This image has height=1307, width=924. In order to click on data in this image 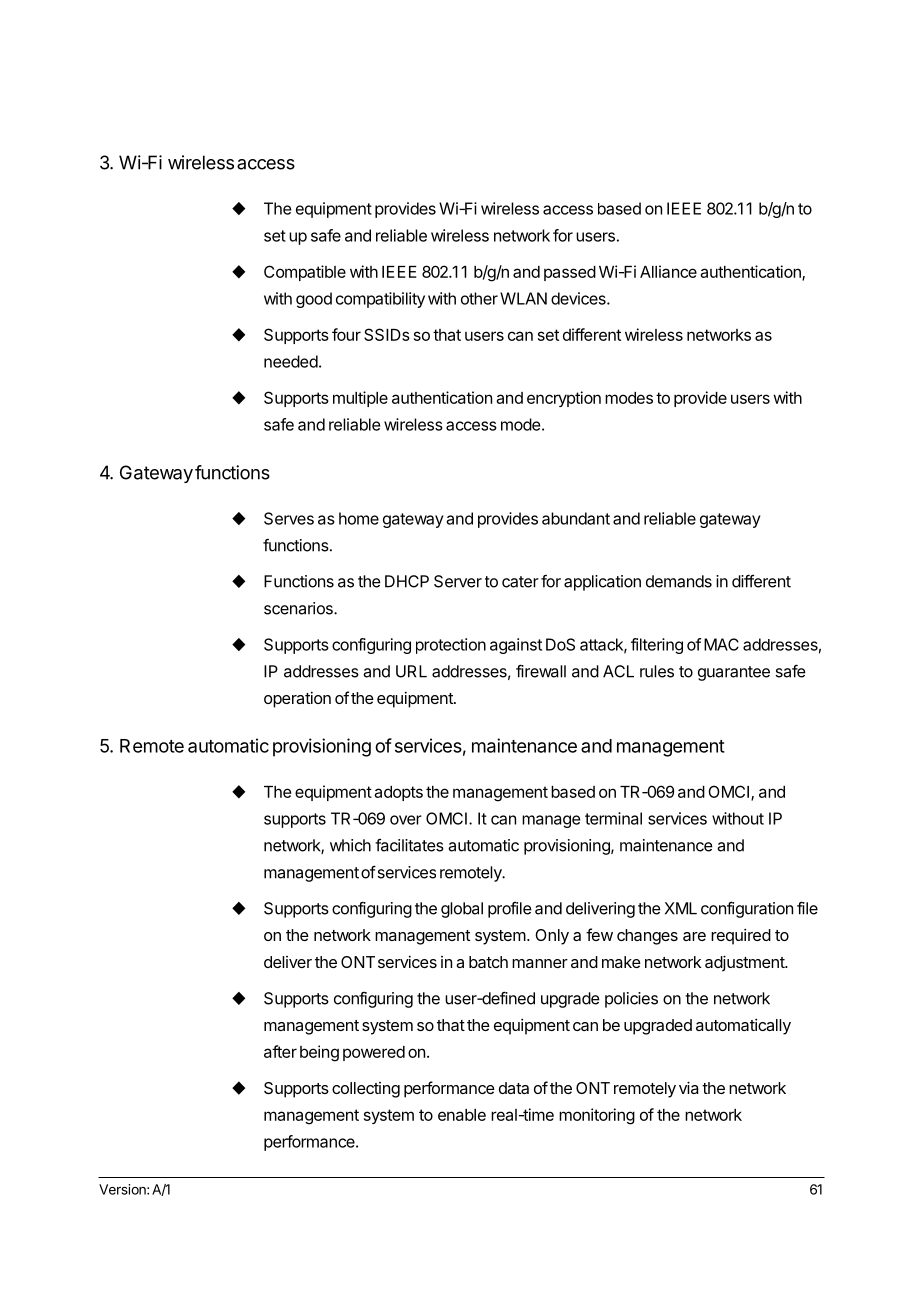, I will do `click(514, 1088)`.
